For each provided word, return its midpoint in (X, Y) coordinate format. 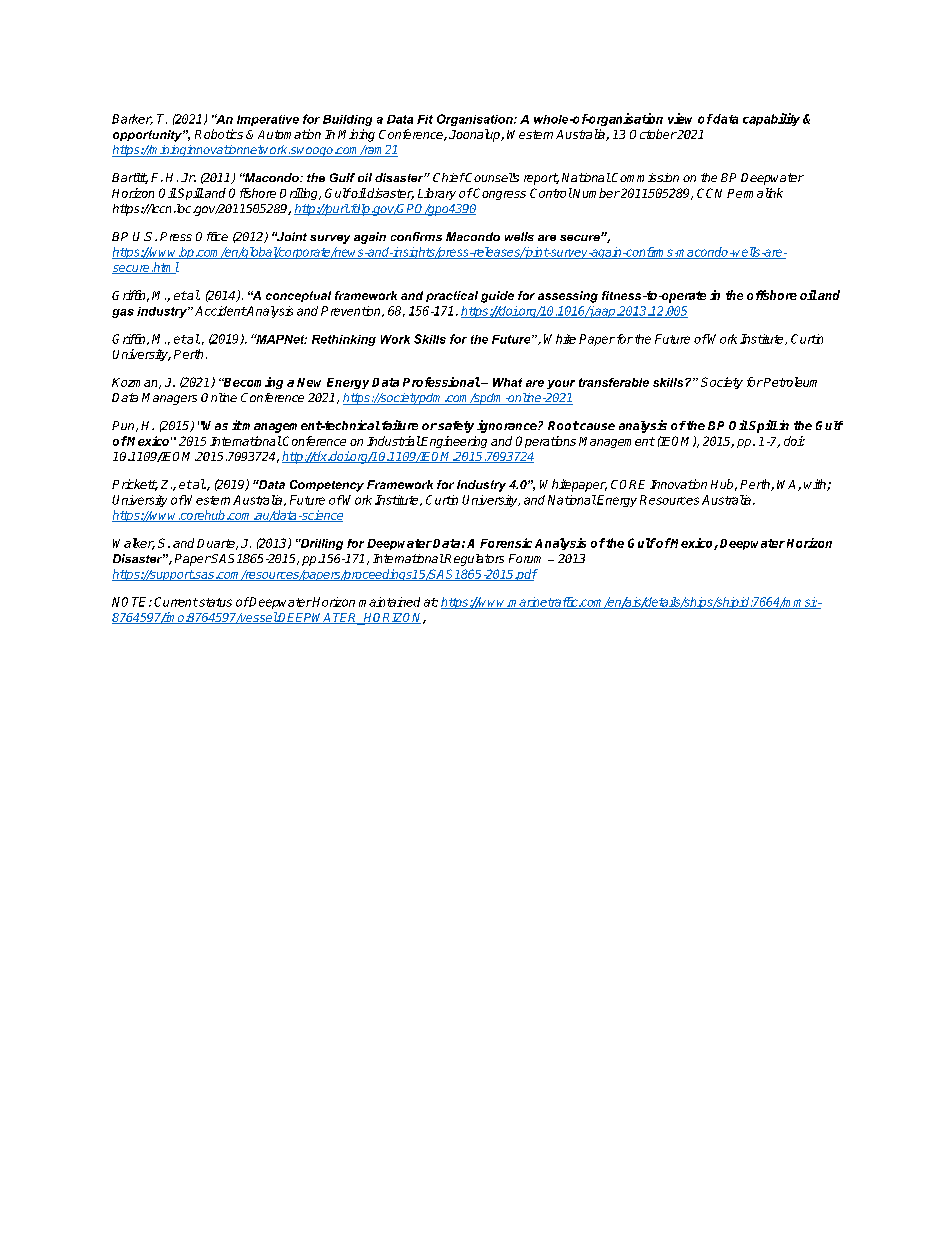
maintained (389, 602)
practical (452, 296)
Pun (124, 426)
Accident (220, 311)
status (214, 602)
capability (771, 119)
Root (563, 425)
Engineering (453, 442)
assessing (568, 297)
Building (347, 120)
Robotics (219, 134)
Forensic (506, 543)
